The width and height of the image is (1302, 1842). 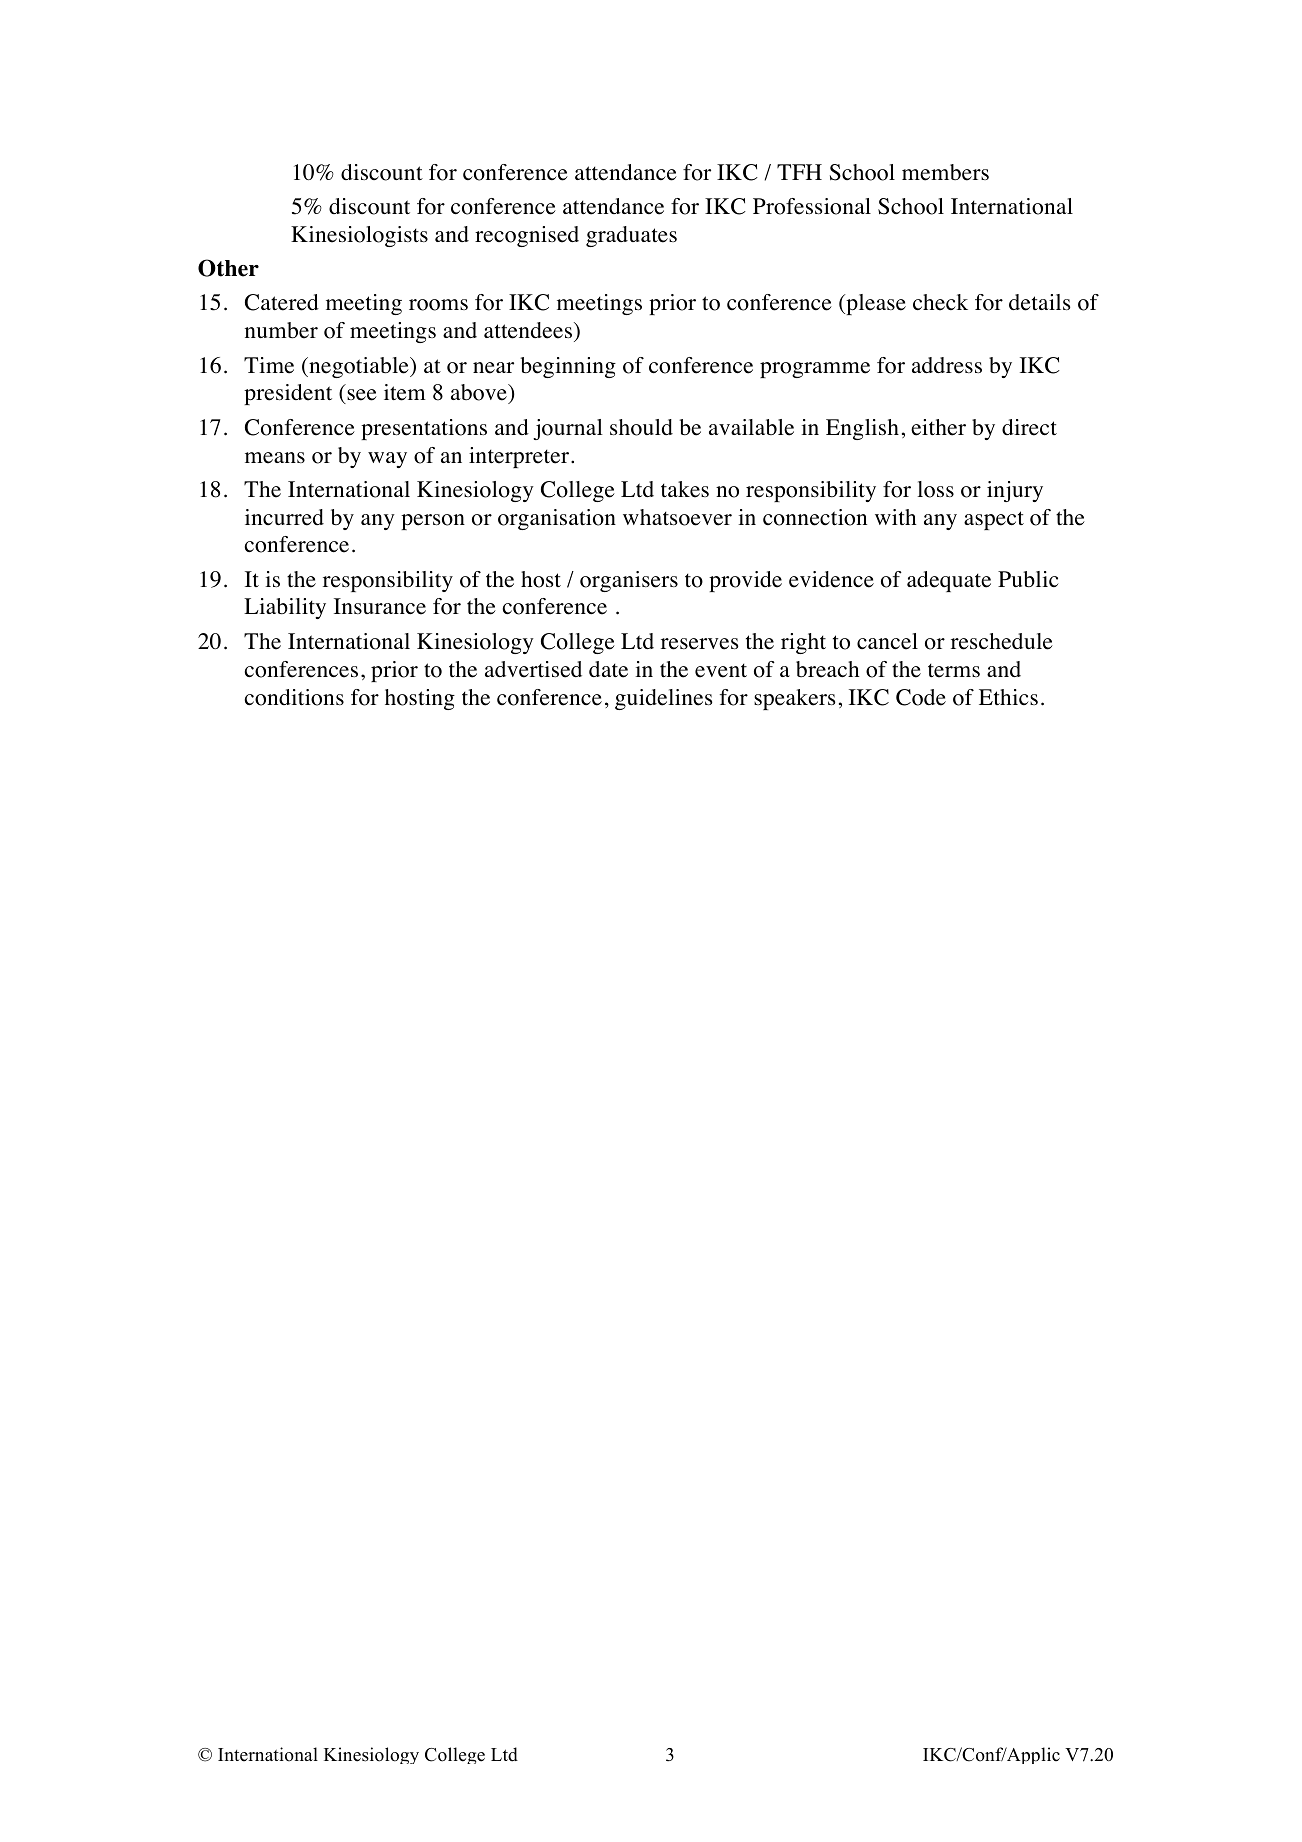 I want to click on terms, so click(x=954, y=671).
